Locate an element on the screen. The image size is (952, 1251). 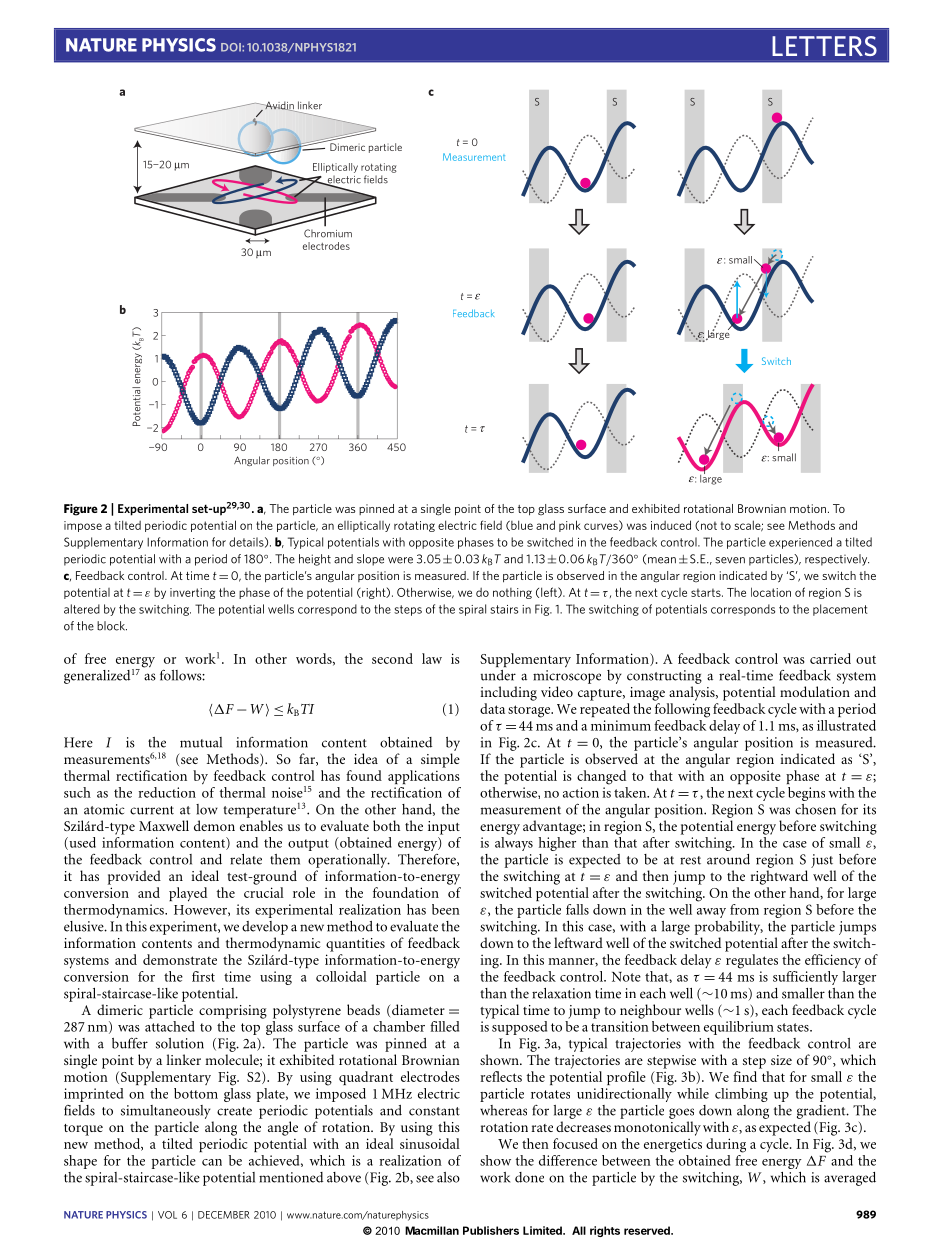
location is located at coordinates (771, 592).
